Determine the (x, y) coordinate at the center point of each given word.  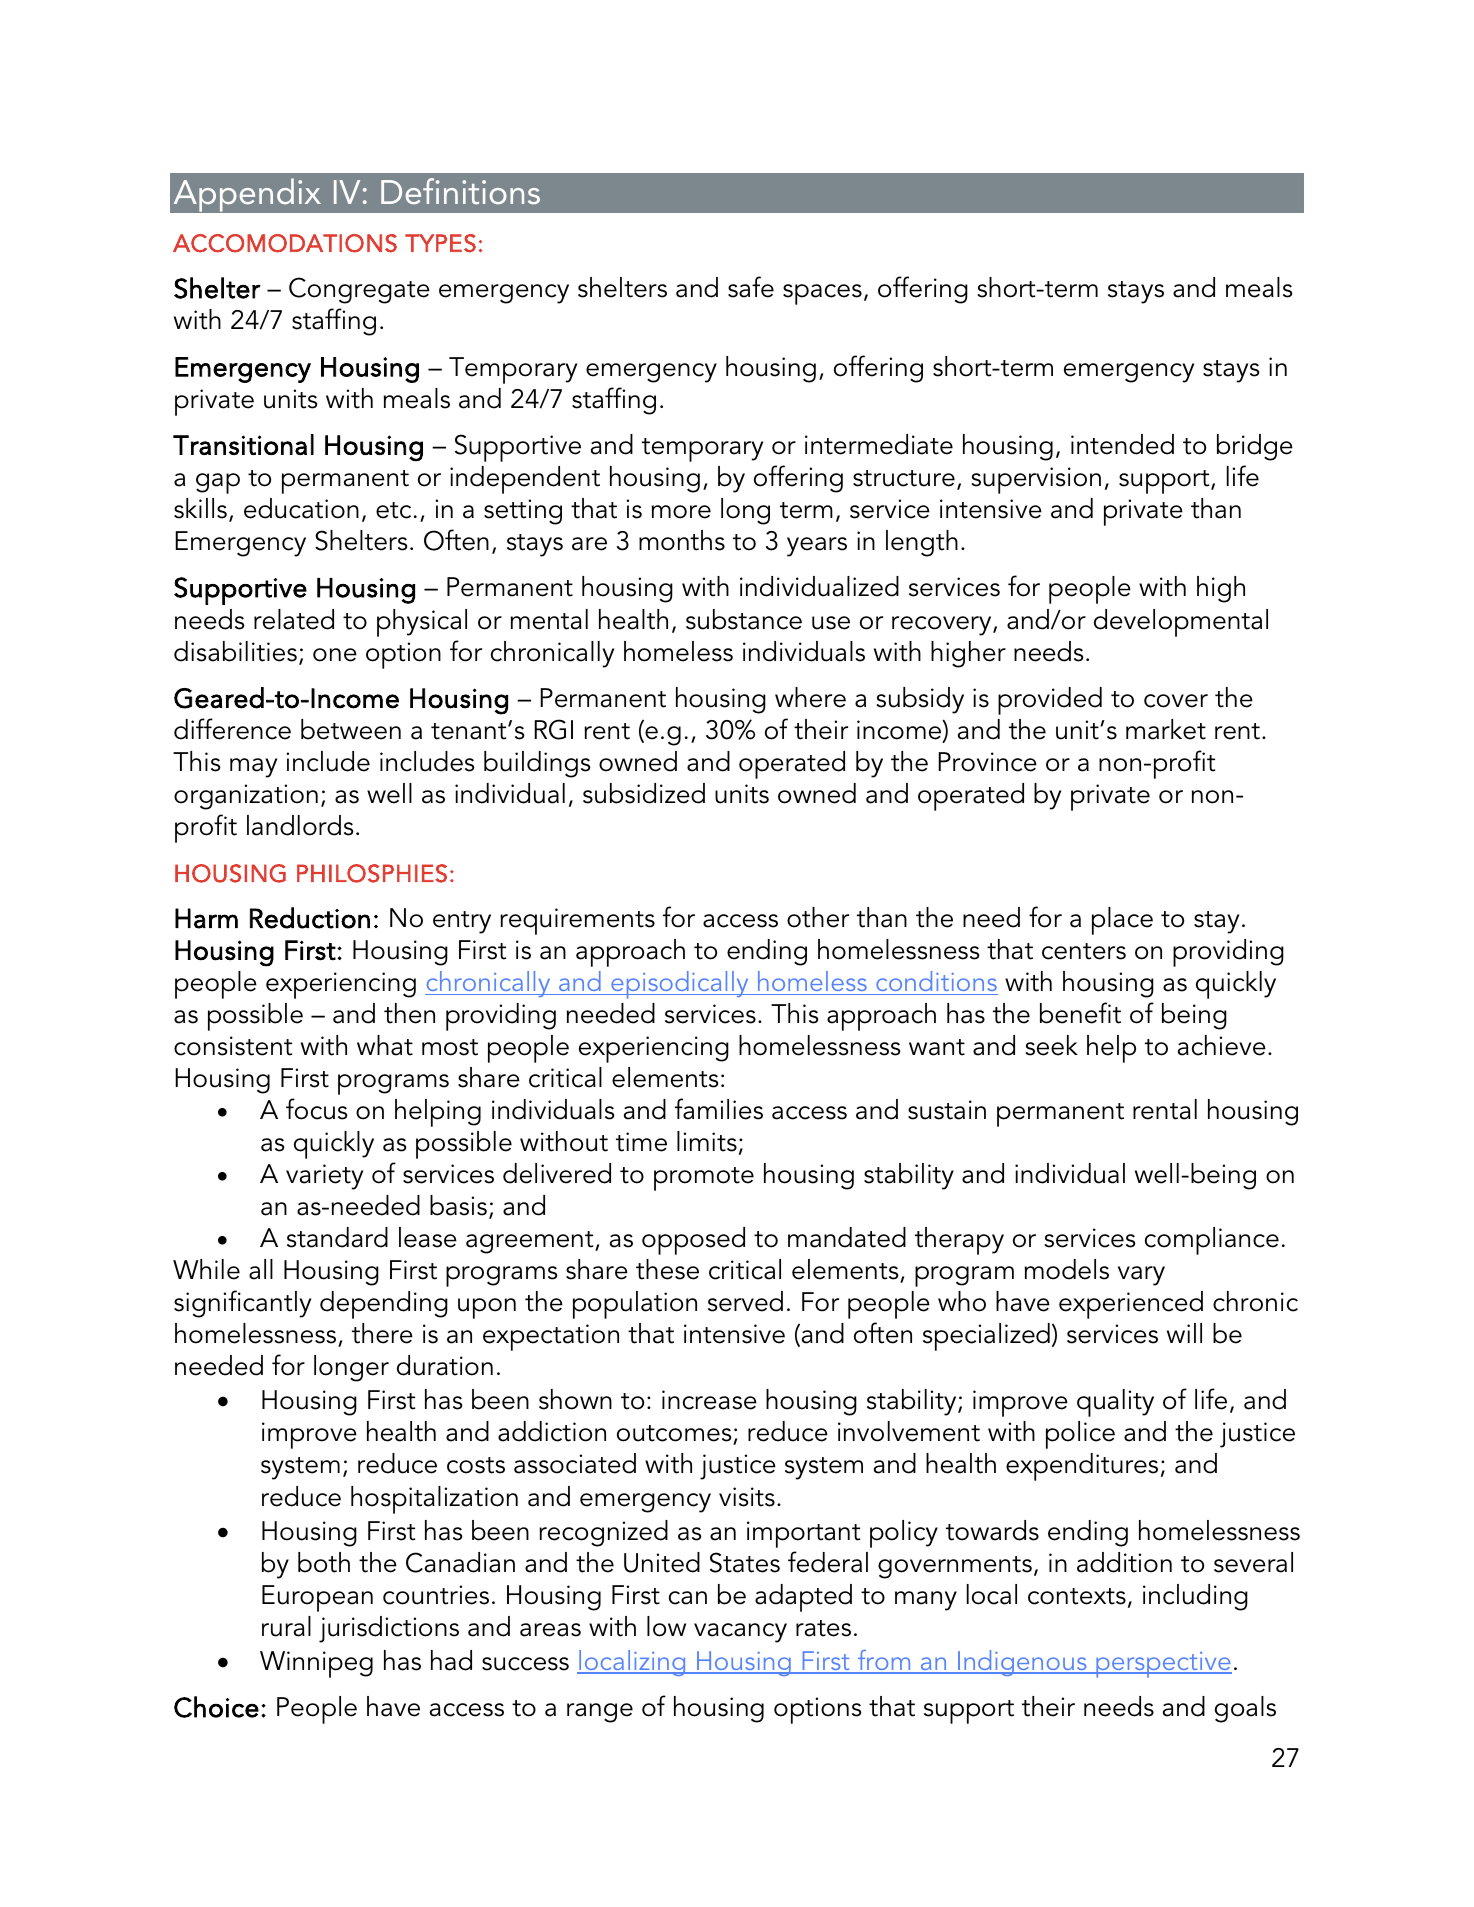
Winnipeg (316, 1664)
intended (1122, 444)
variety (324, 1177)
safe (751, 287)
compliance (1212, 1241)
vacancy (740, 1633)
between (351, 729)
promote (704, 1179)
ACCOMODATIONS (285, 243)
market (1166, 729)
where (810, 697)
